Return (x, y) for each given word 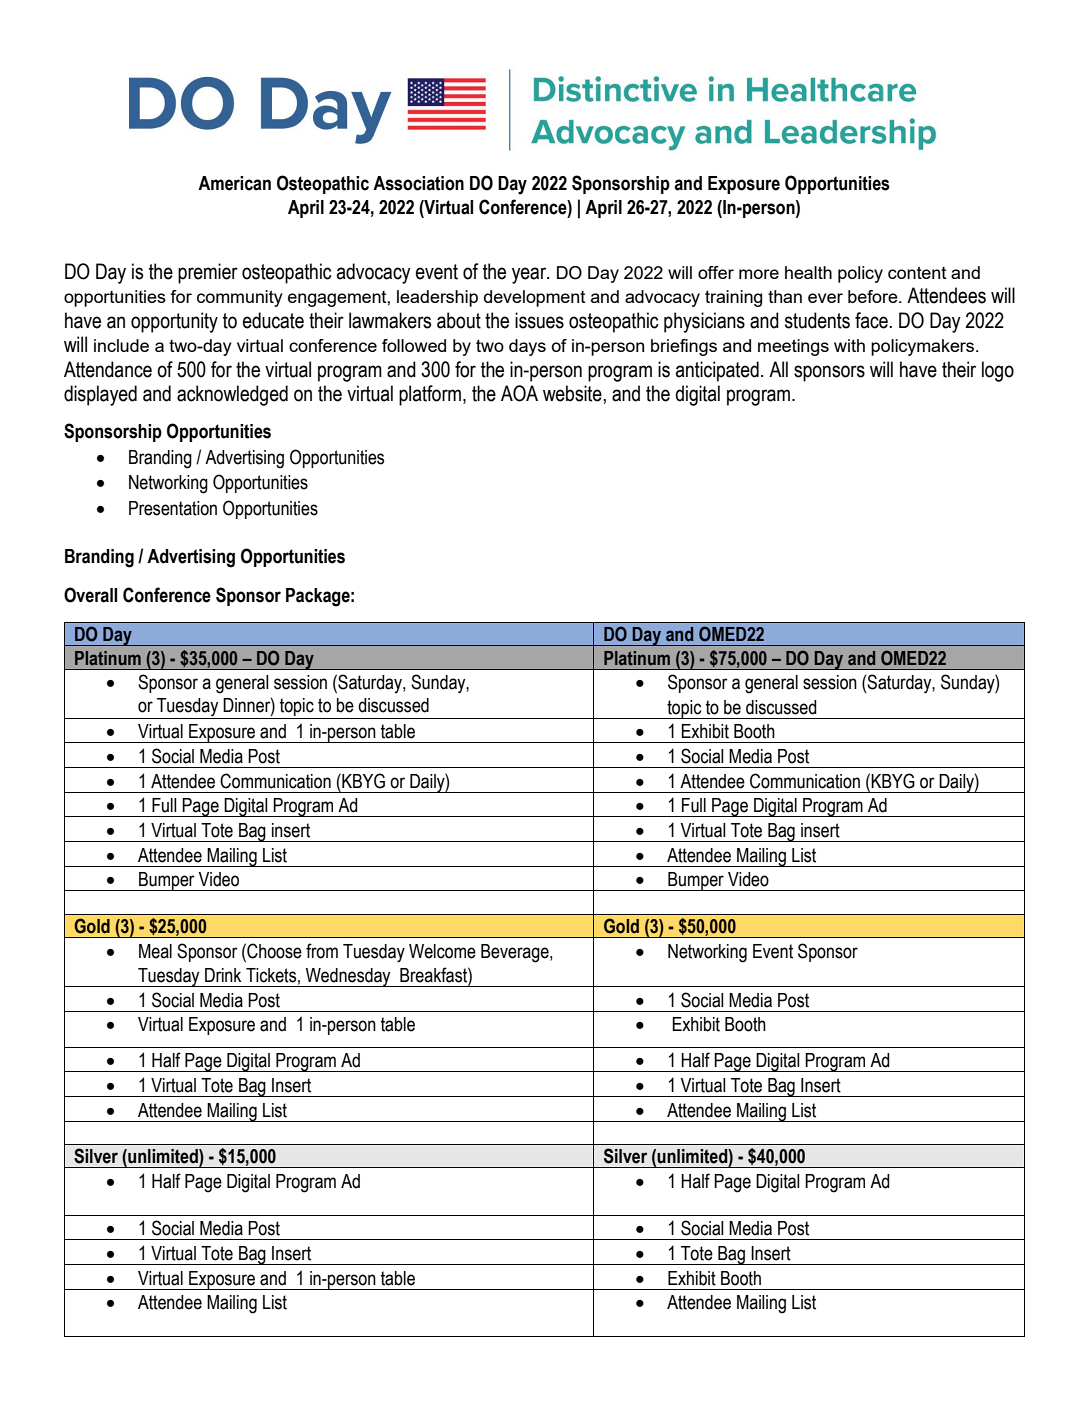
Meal (155, 951)
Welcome (442, 951)
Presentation (173, 508)
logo (998, 371)
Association (418, 183)
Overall (90, 595)
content (917, 272)
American (234, 183)
